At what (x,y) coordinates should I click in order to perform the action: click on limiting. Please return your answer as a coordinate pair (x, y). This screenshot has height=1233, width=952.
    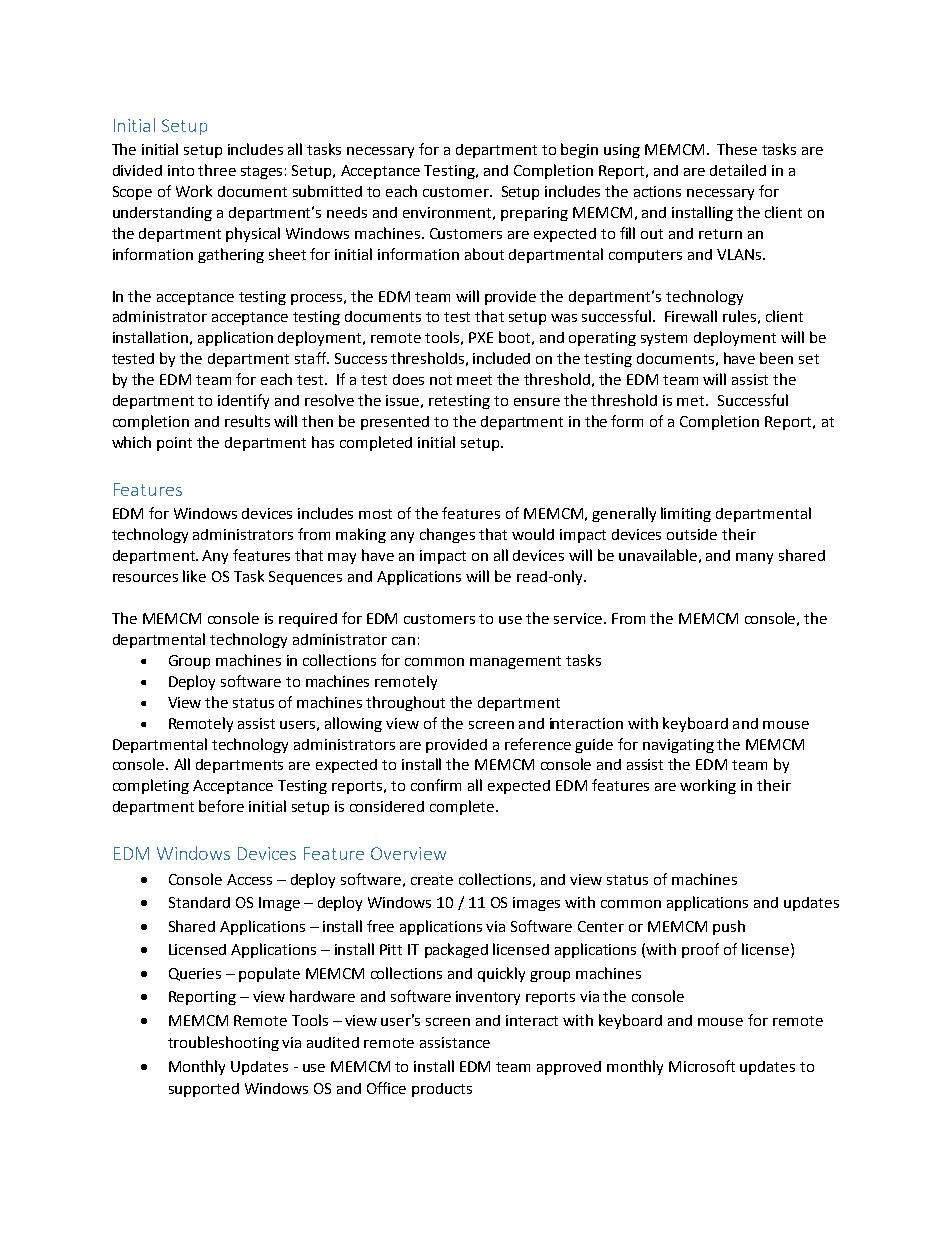
    Looking at the image, I should click on (686, 514).
